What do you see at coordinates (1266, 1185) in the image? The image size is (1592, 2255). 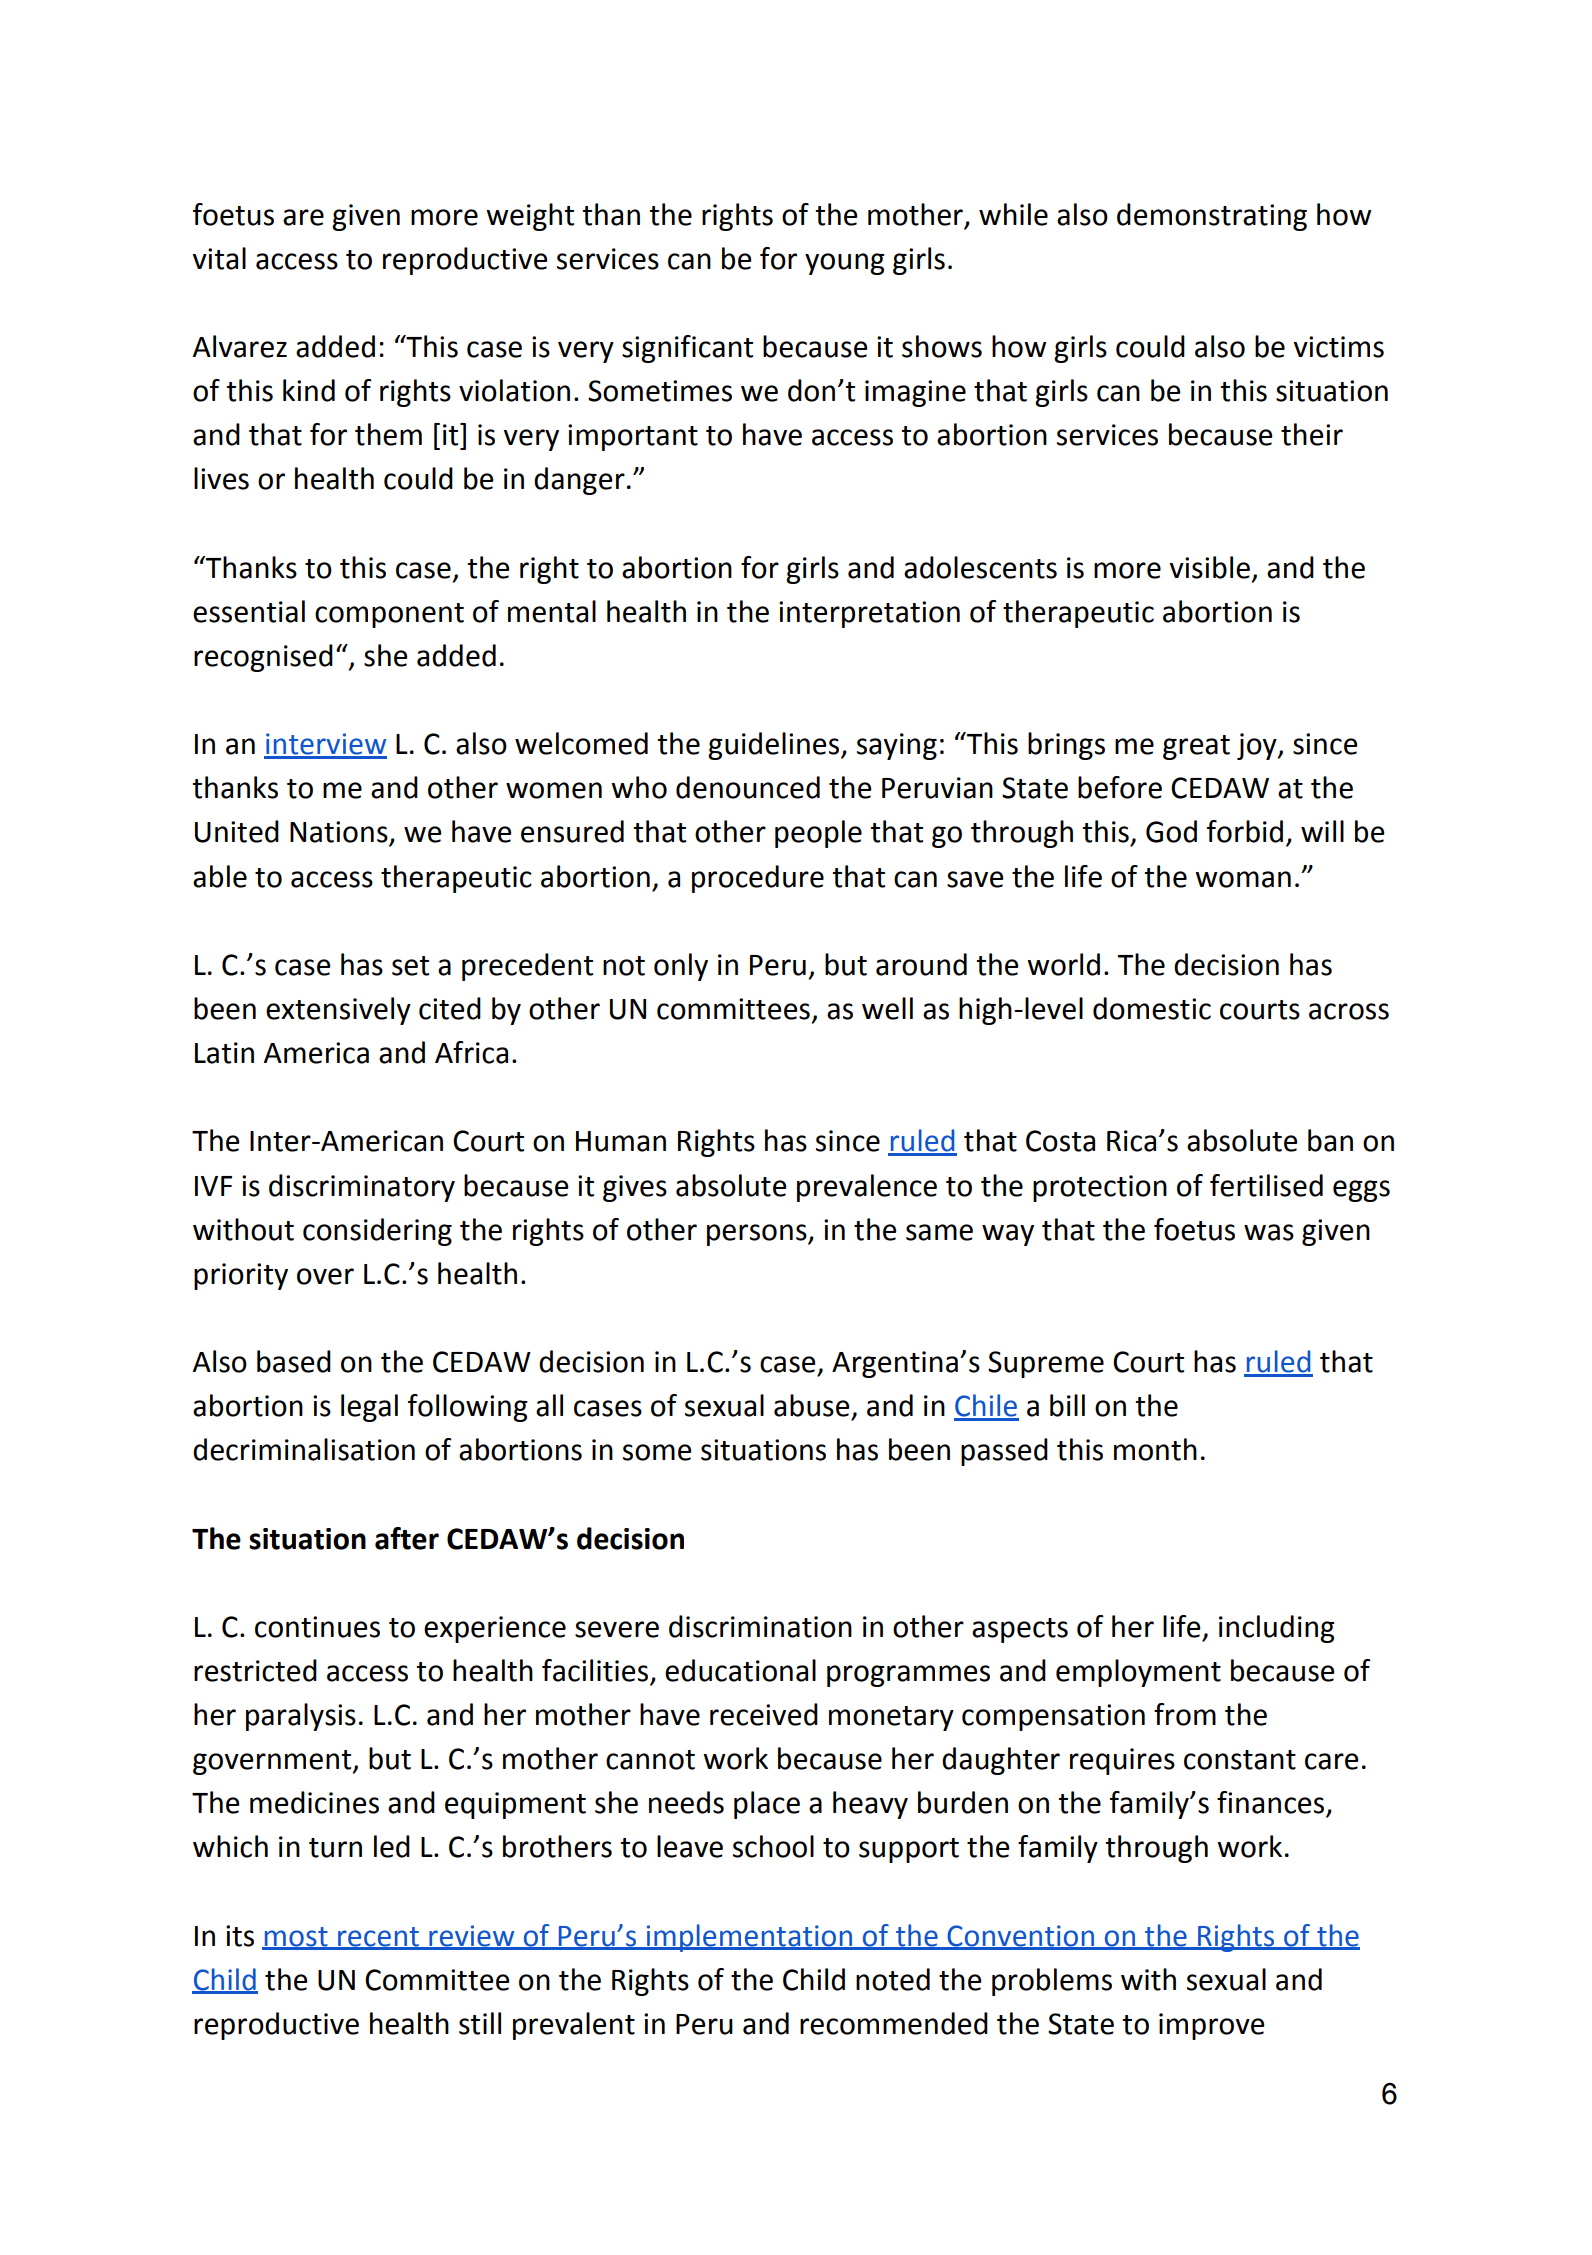 I see `fertilised` at bounding box center [1266, 1185].
